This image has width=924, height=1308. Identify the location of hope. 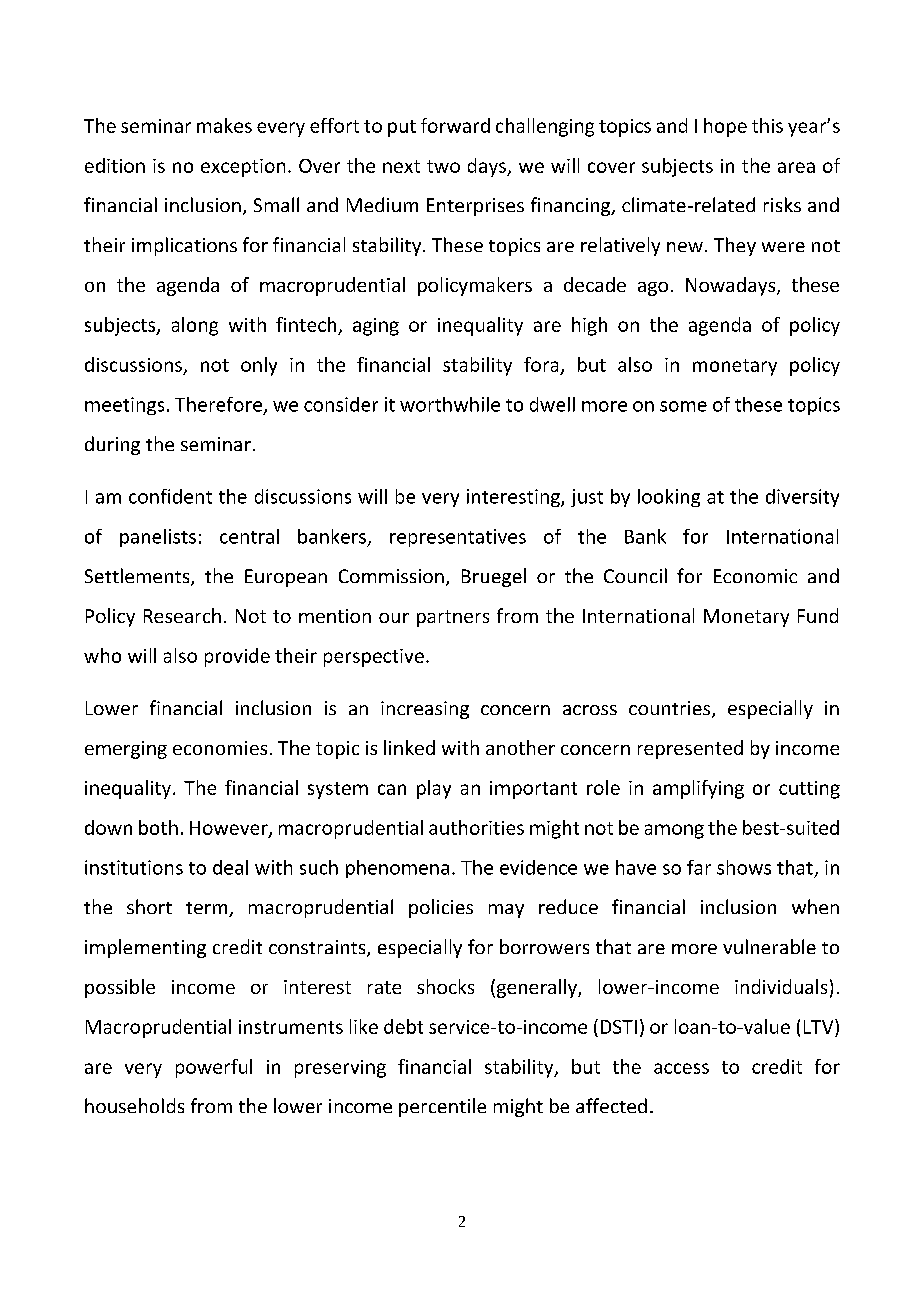
(725, 127).
